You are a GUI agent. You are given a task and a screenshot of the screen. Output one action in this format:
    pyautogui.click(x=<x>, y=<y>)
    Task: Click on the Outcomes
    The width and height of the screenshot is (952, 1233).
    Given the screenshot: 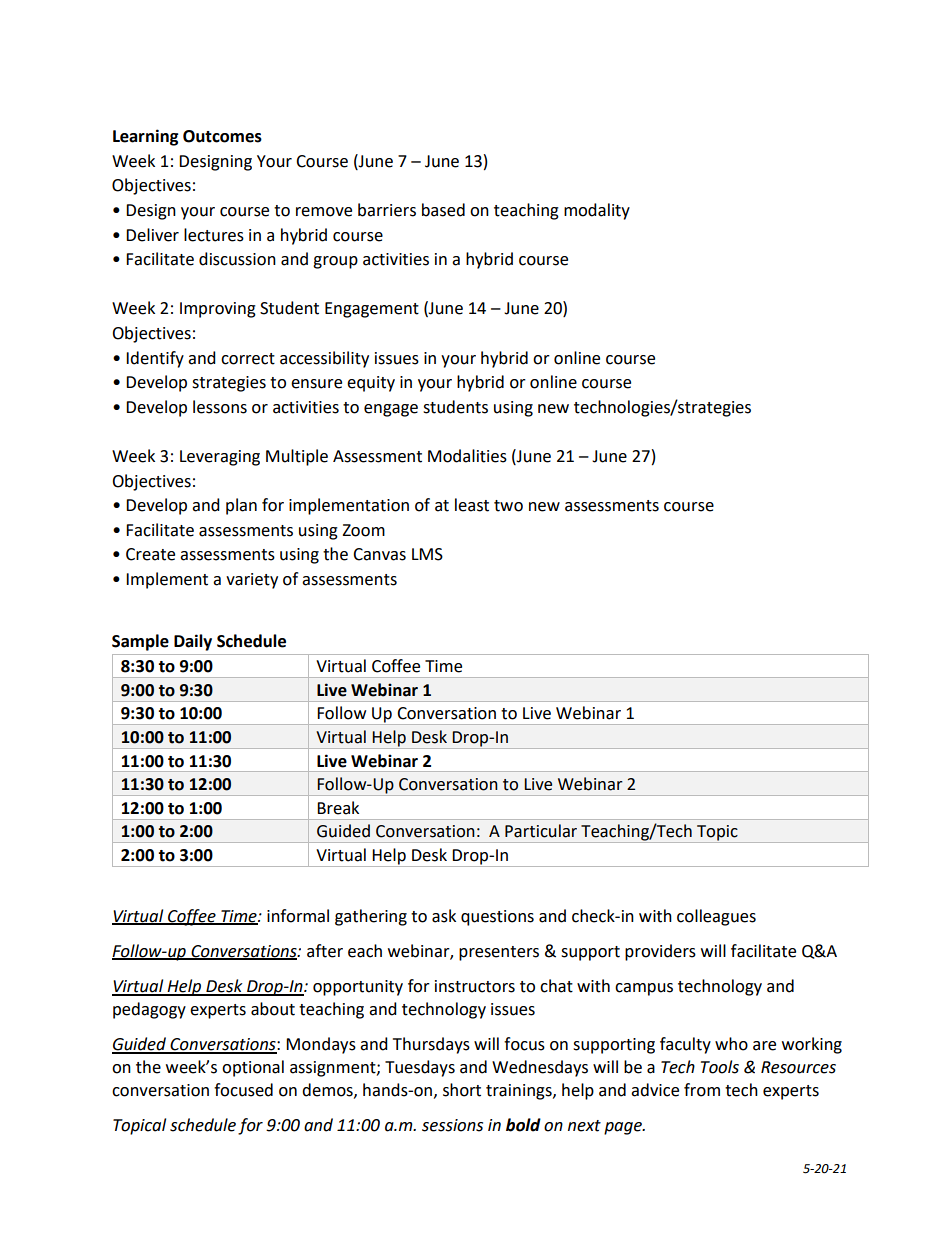 What is the action you would take?
    pyautogui.click(x=222, y=136)
